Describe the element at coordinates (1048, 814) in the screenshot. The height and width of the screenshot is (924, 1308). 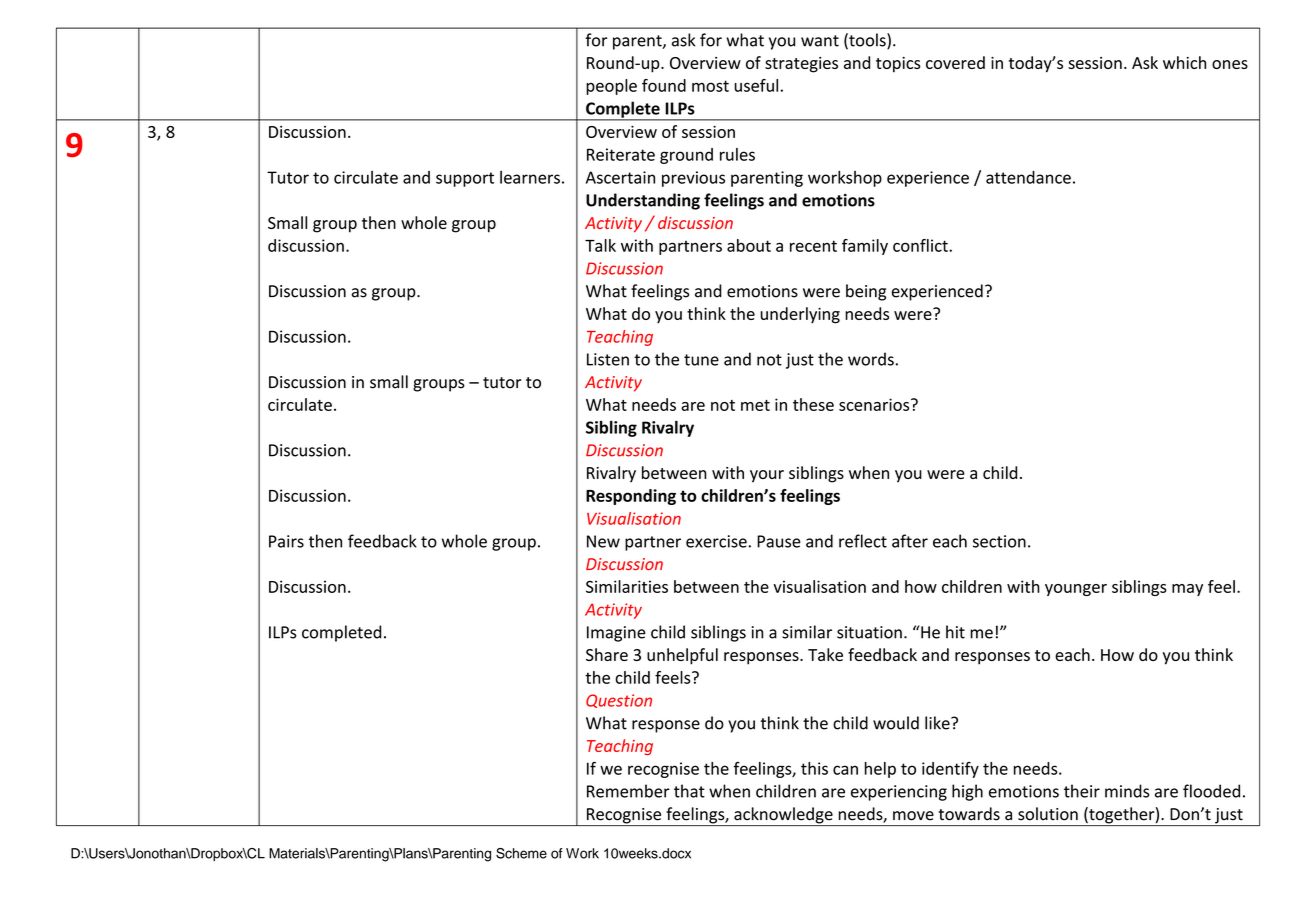
I see `solution` at that location.
